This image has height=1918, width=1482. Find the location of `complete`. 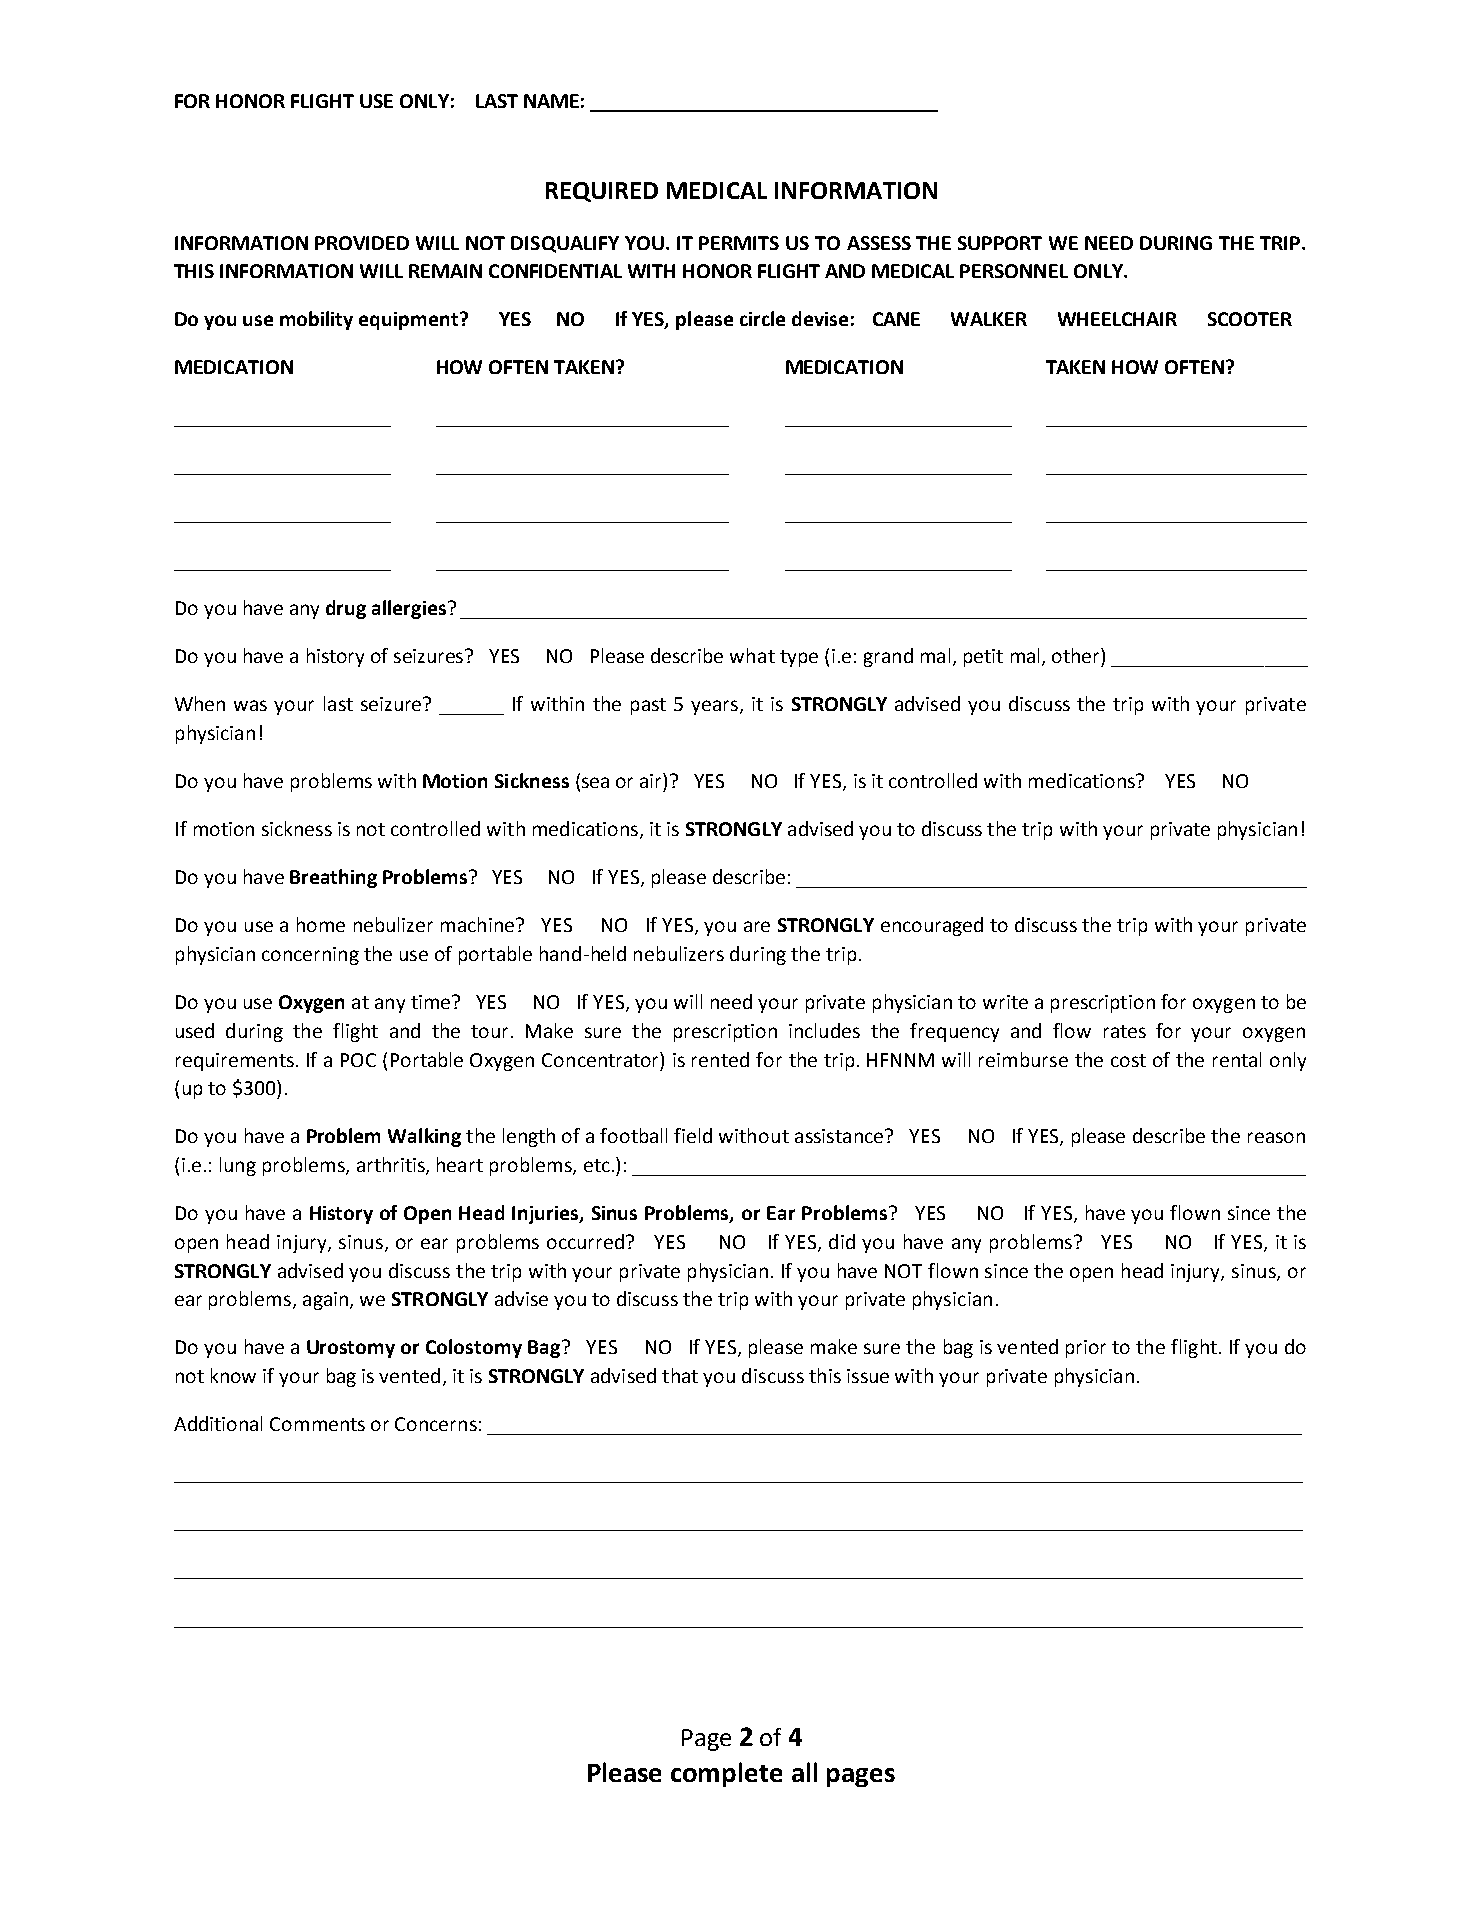

complete is located at coordinates (726, 1774).
